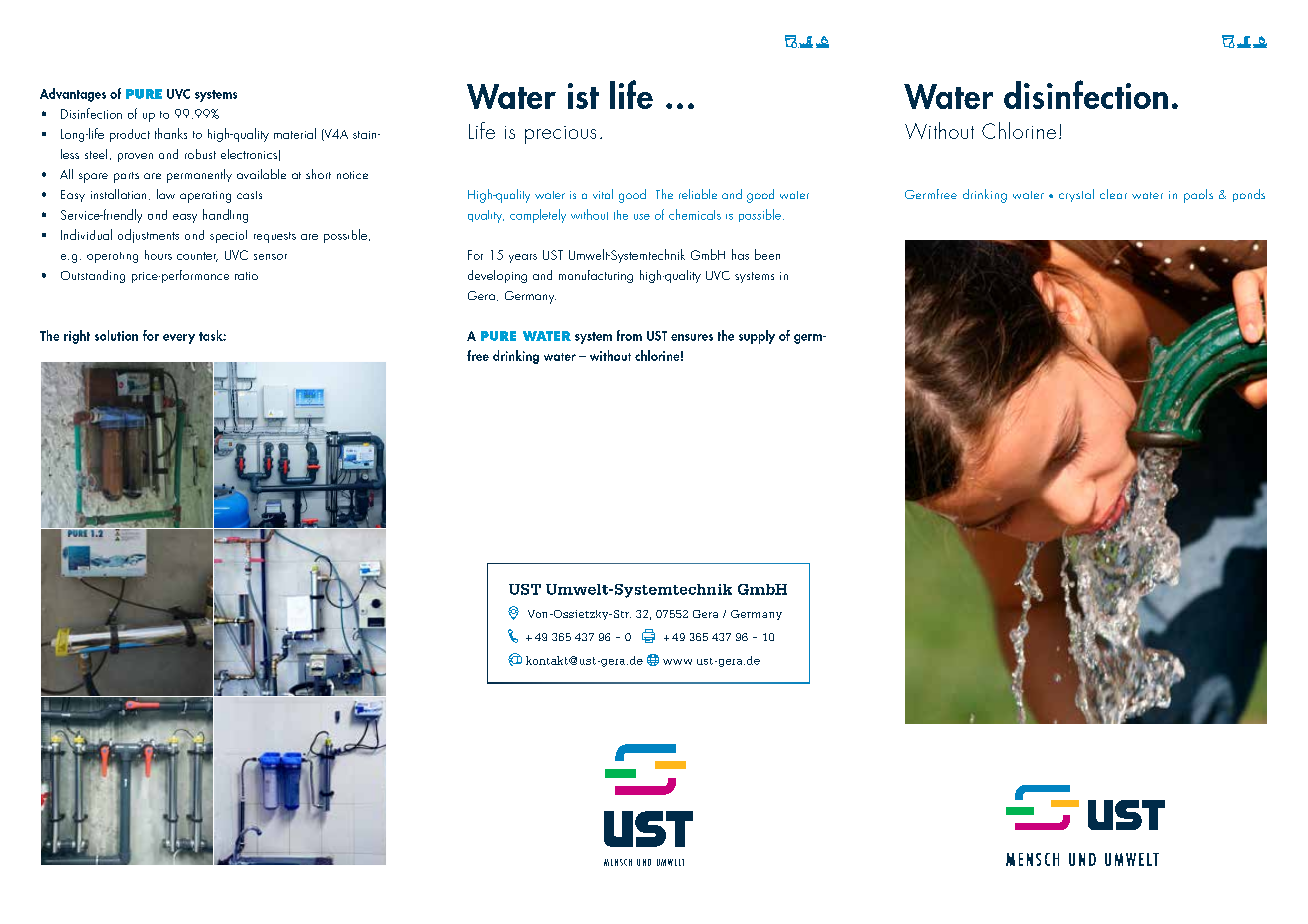 This screenshot has width=1308, height=924. What do you see at coordinates (629, 335) in the screenshot?
I see `from` at bounding box center [629, 335].
